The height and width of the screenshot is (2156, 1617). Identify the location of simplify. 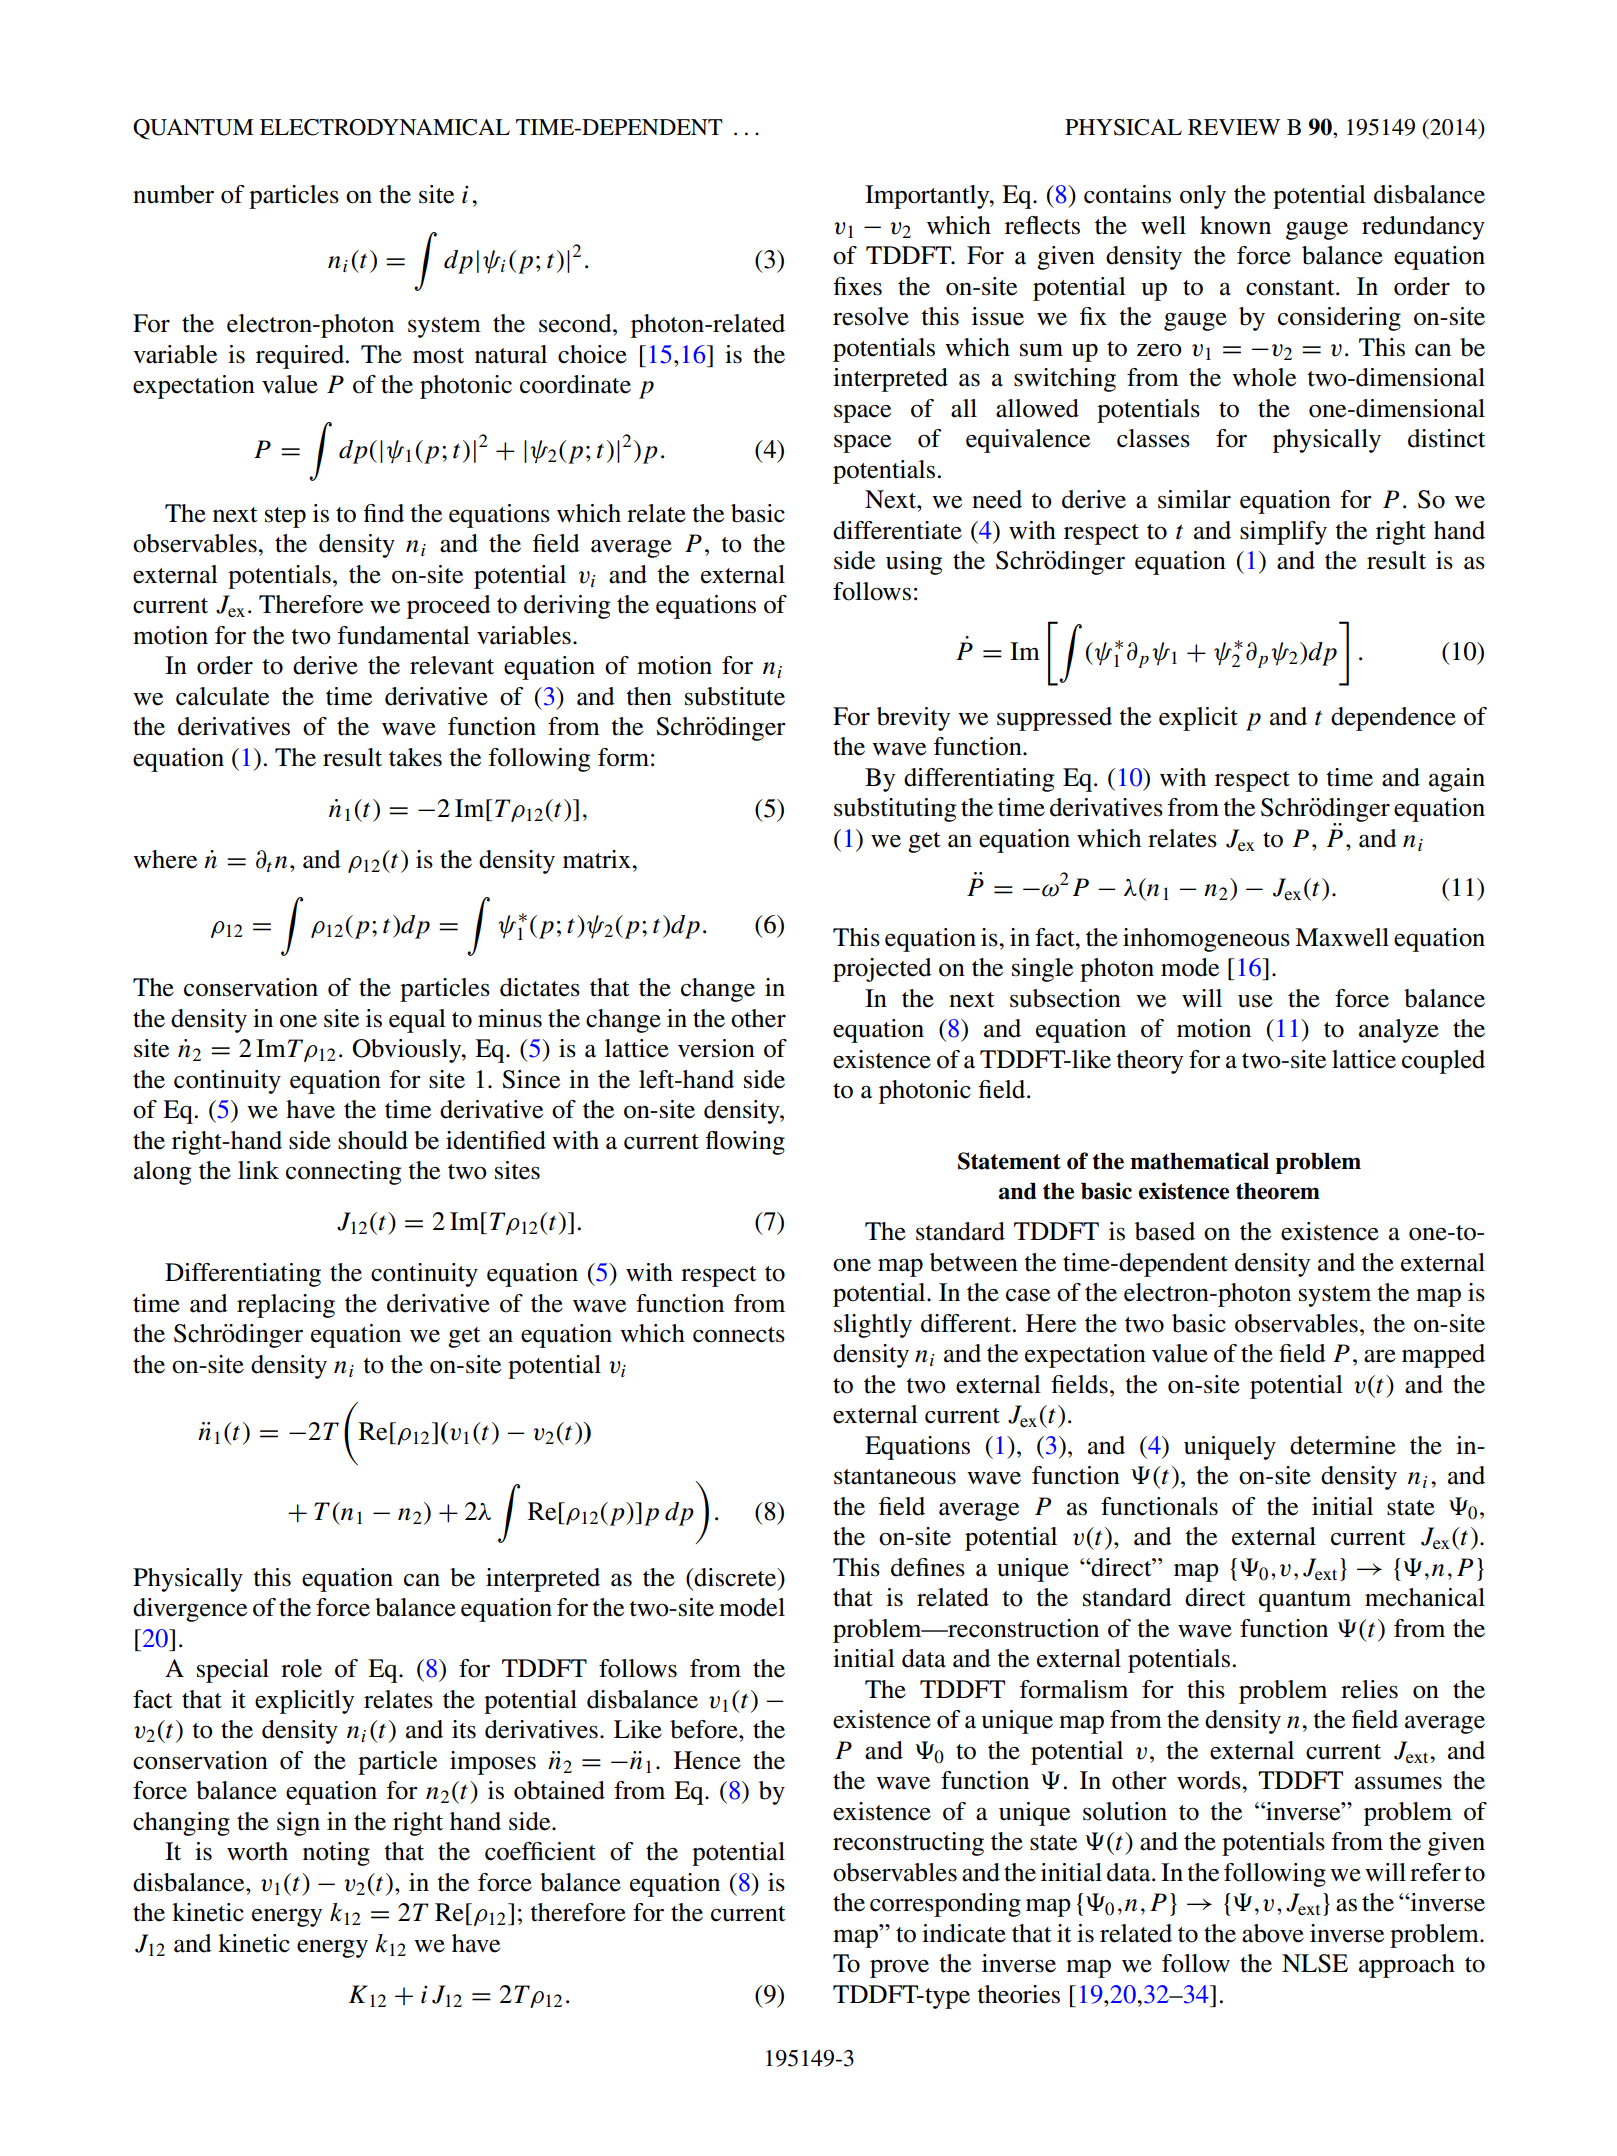
(1283, 533).
